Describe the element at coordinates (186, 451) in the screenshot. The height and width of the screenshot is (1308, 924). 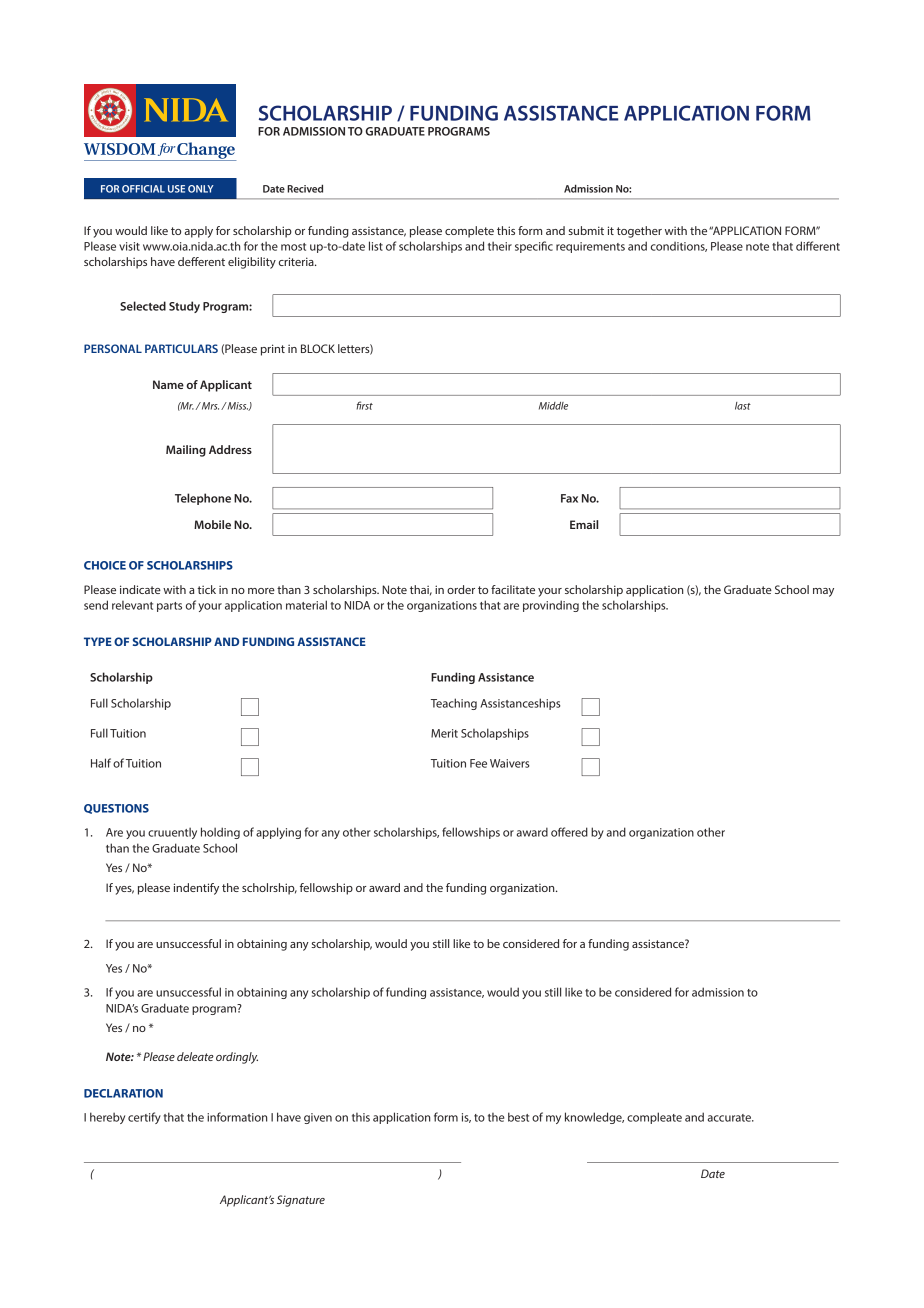
I see `Mailing` at that location.
